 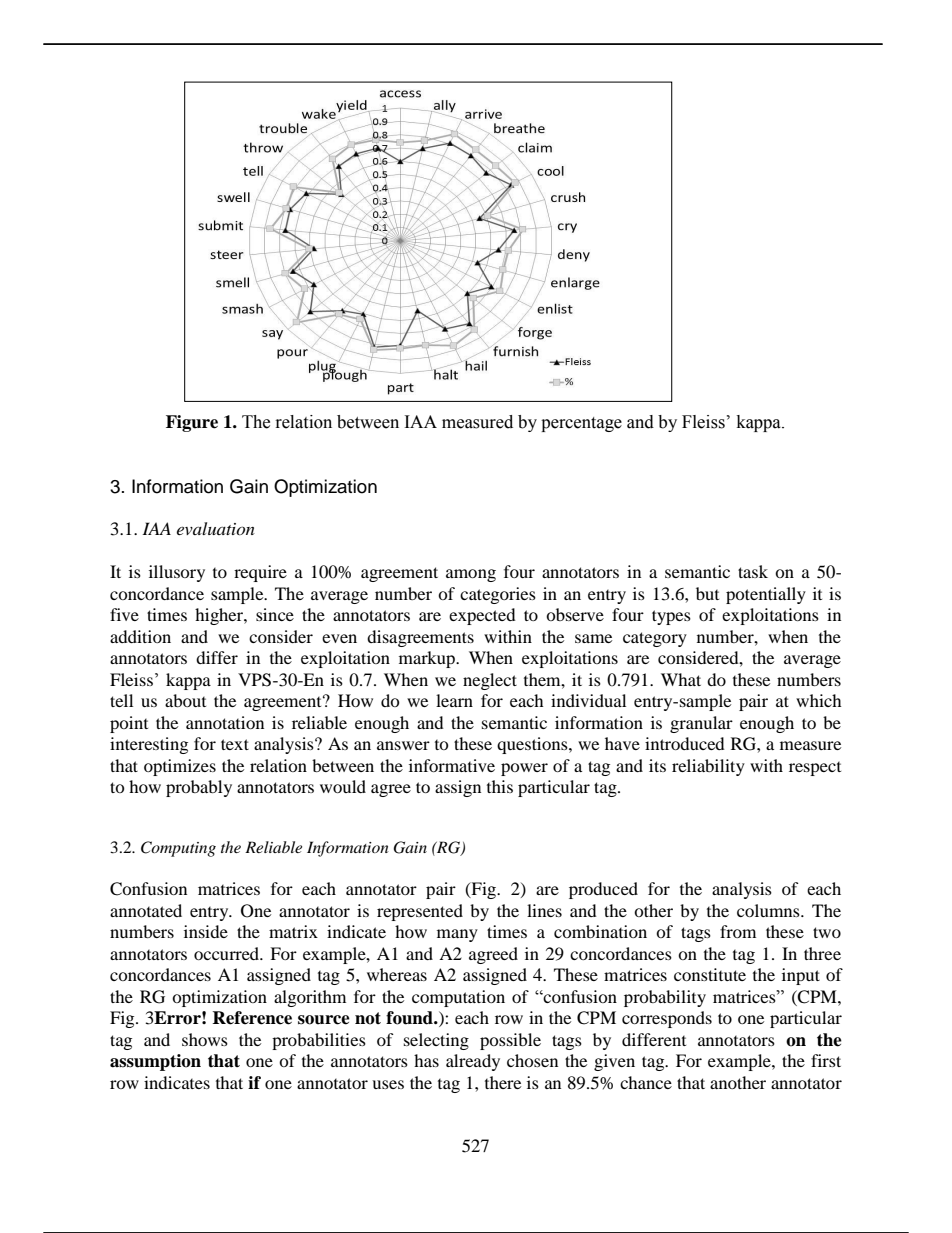 What do you see at coordinates (826, 1060) in the image?
I see `first` at bounding box center [826, 1060].
